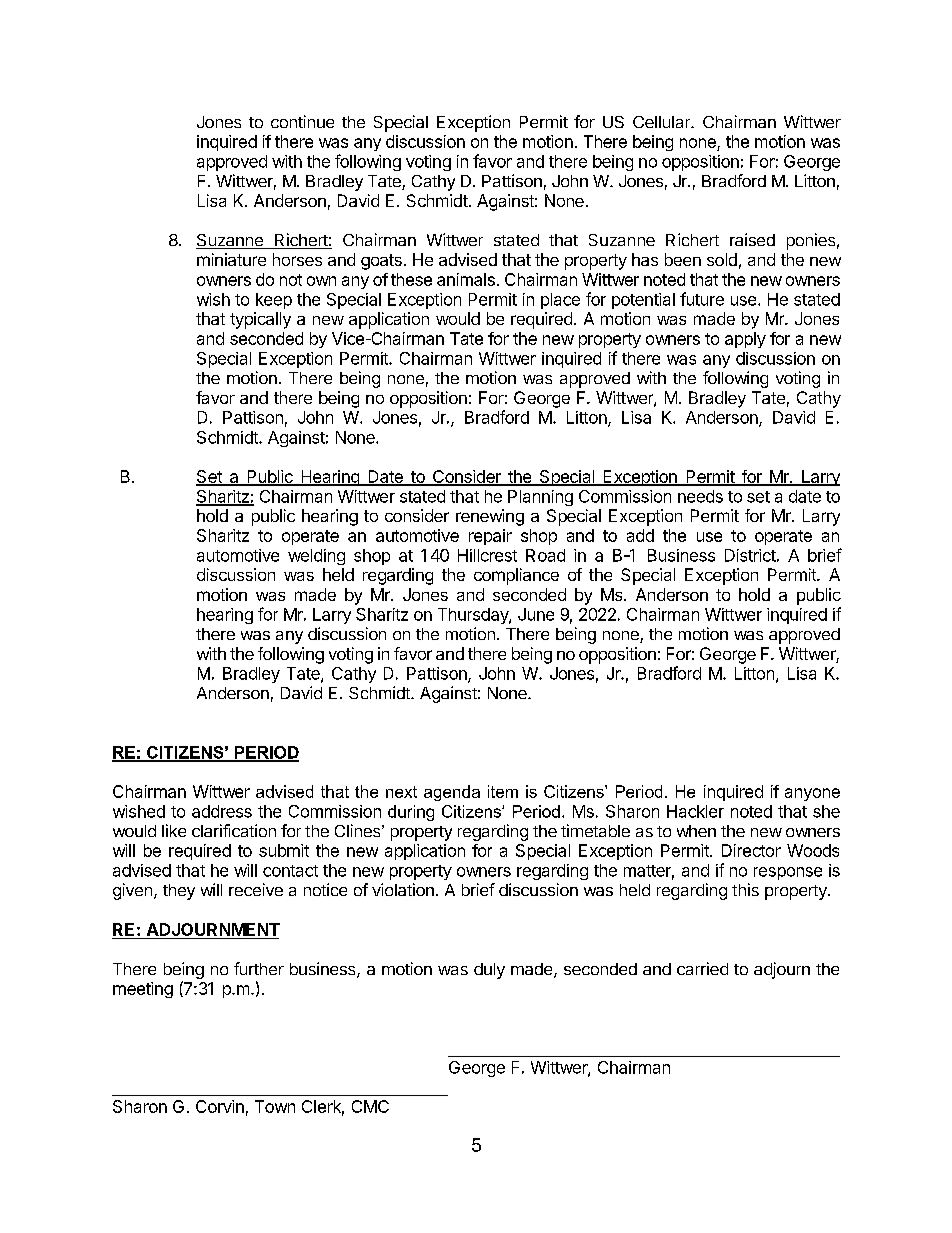  What do you see at coordinates (466, 279) in the document?
I see `animals` at bounding box center [466, 279].
